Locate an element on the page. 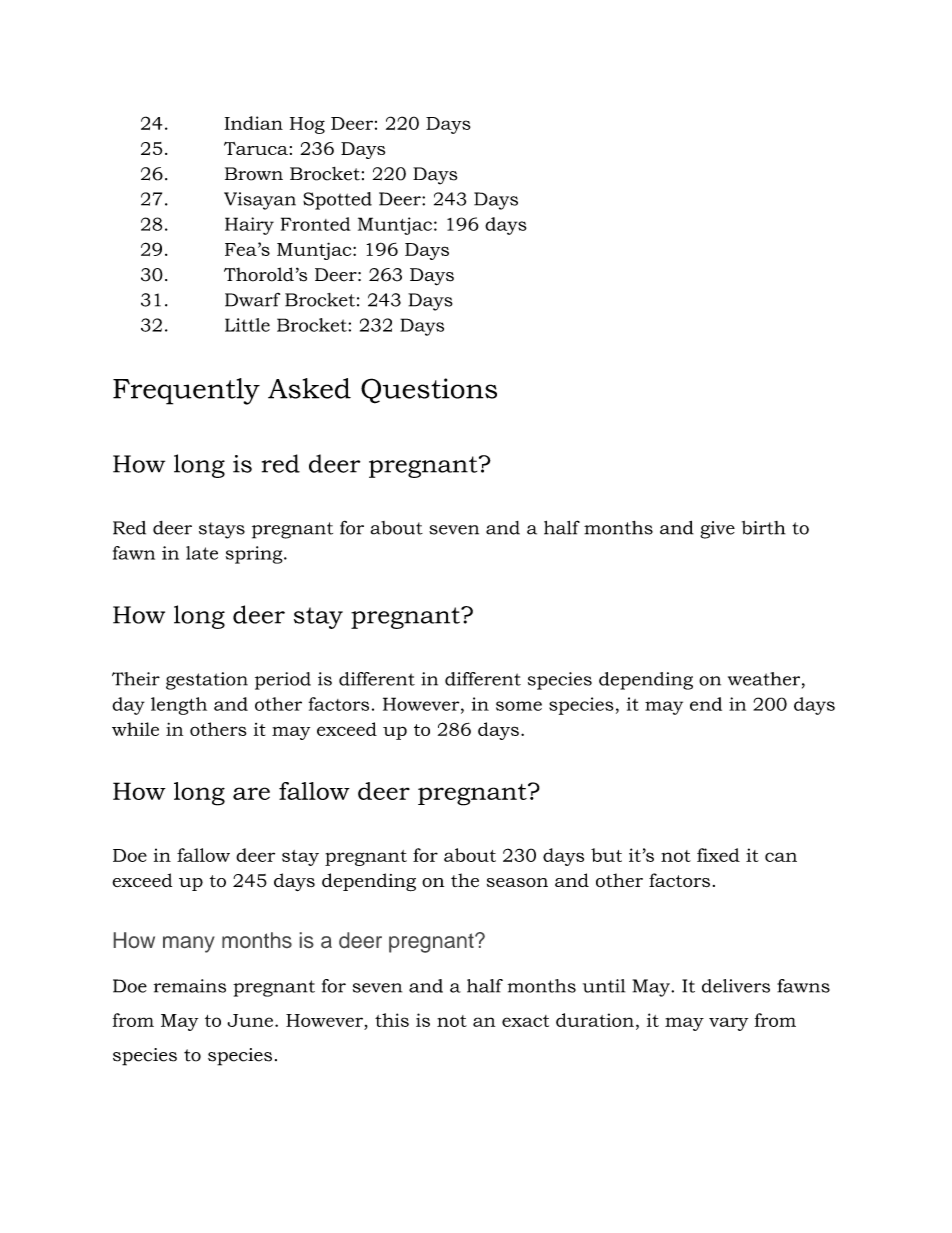  late is located at coordinates (202, 553).
